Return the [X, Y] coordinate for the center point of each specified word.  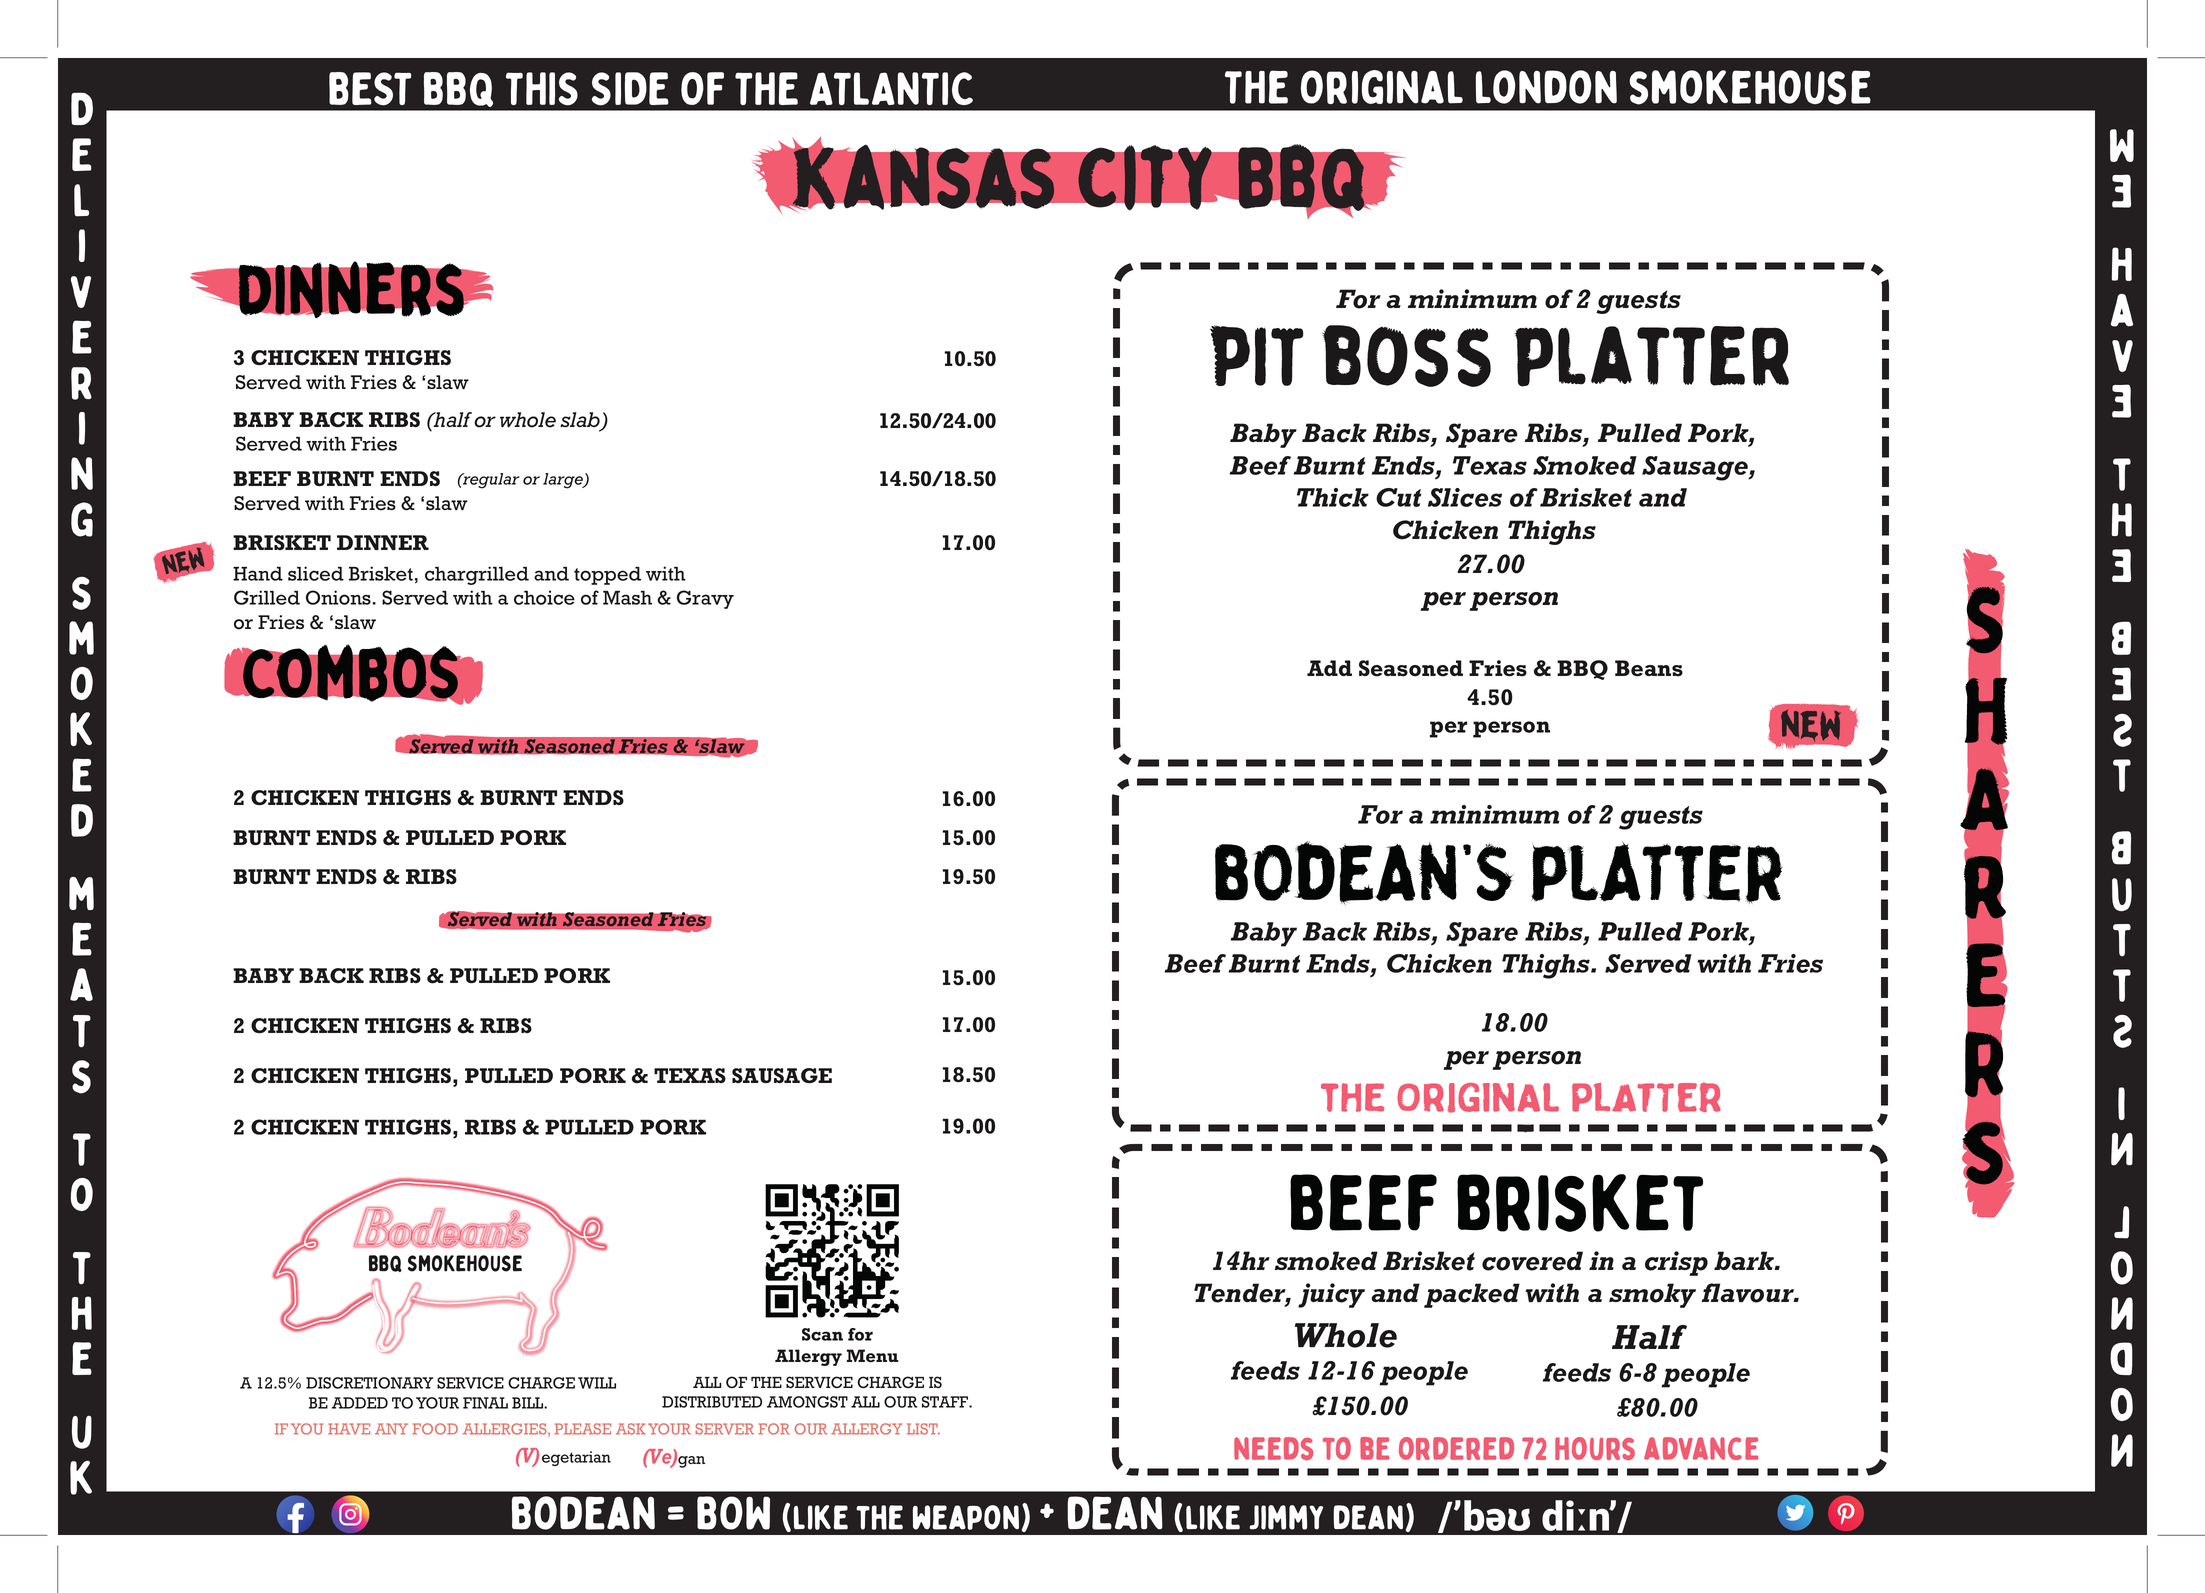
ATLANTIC [891, 88]
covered [1532, 1261]
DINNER [383, 542]
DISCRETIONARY [369, 1383]
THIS [542, 89]
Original [1382, 87]
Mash [627, 597]
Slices [1465, 497]
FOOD [435, 1429]
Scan [822, 1334]
